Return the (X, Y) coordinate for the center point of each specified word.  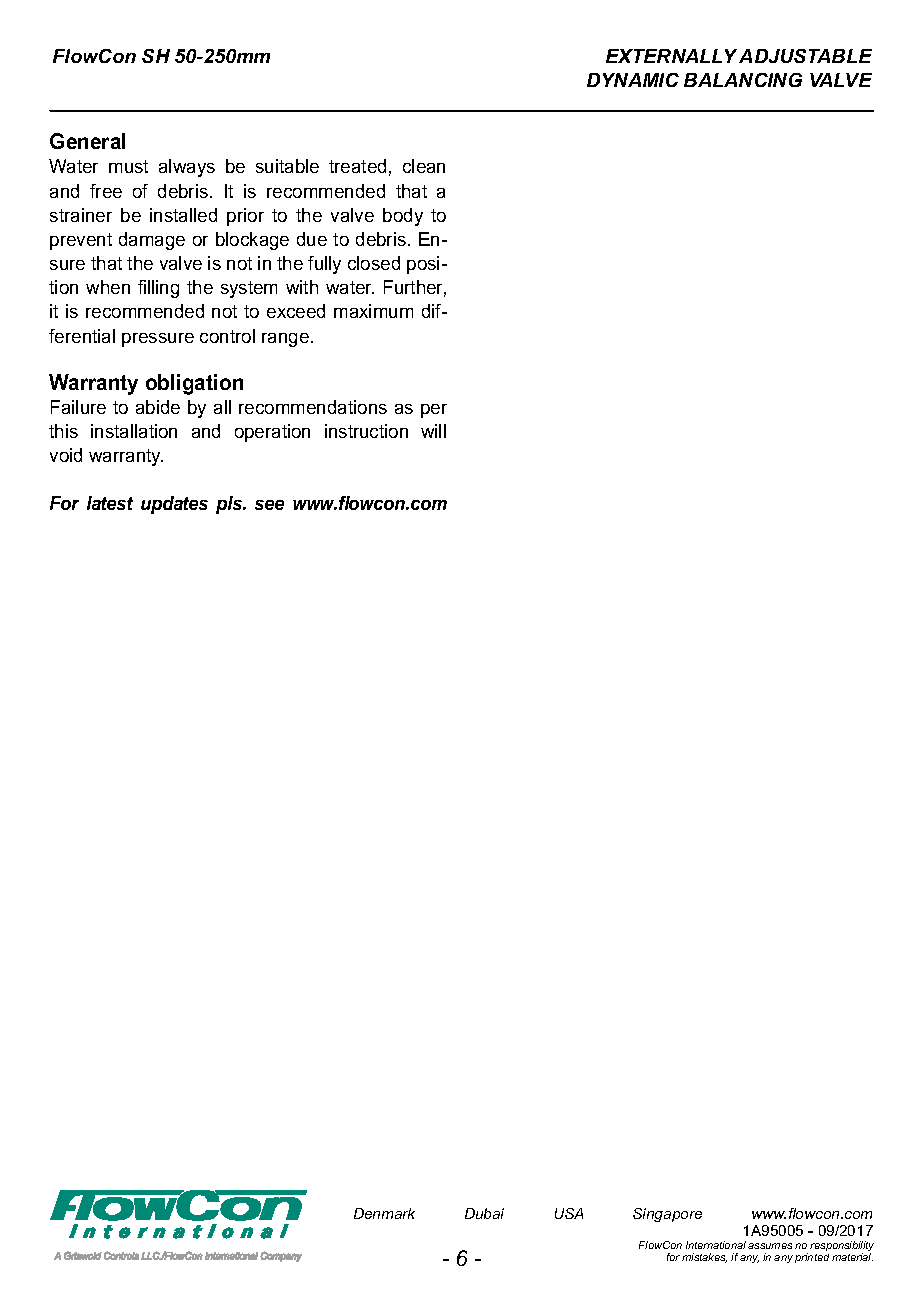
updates (174, 505)
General (87, 141)
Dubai (484, 1213)
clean (424, 166)
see (269, 505)
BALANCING (743, 80)
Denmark (384, 1213)
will (433, 431)
